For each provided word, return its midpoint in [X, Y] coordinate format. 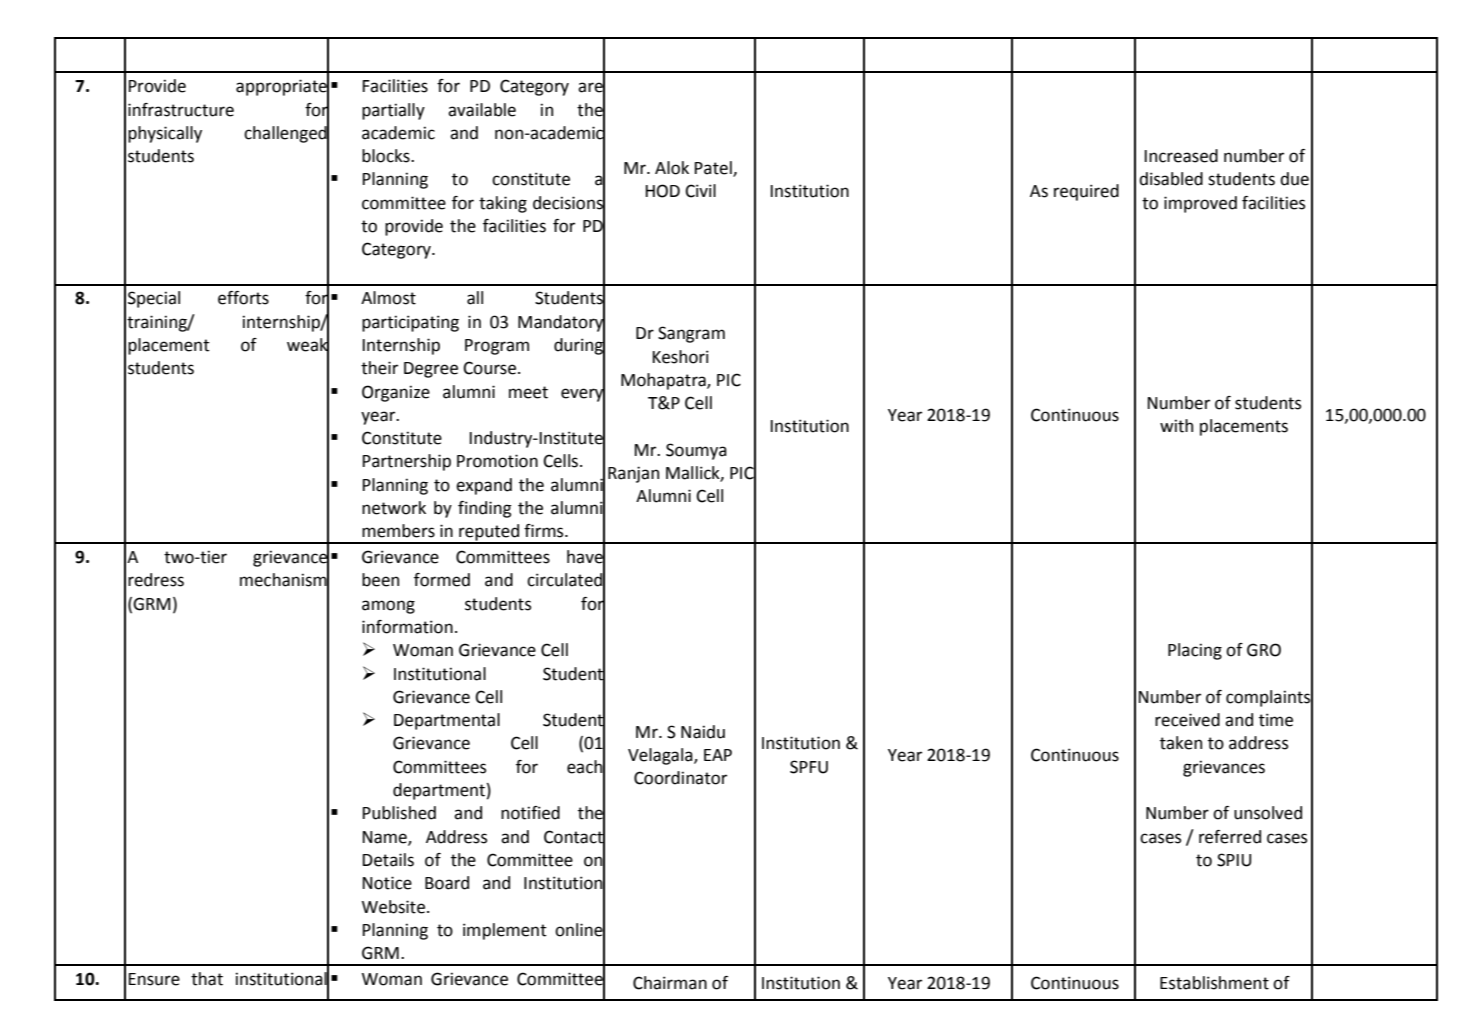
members [398, 531]
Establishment [1214, 983]
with [1176, 426]
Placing [1195, 651]
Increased [1181, 156]
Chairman [670, 983]
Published [399, 813]
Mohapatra [664, 381]
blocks [387, 156]
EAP [718, 755]
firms [545, 531]
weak [308, 344]
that [207, 979]
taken [1181, 743]
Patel [714, 168]
